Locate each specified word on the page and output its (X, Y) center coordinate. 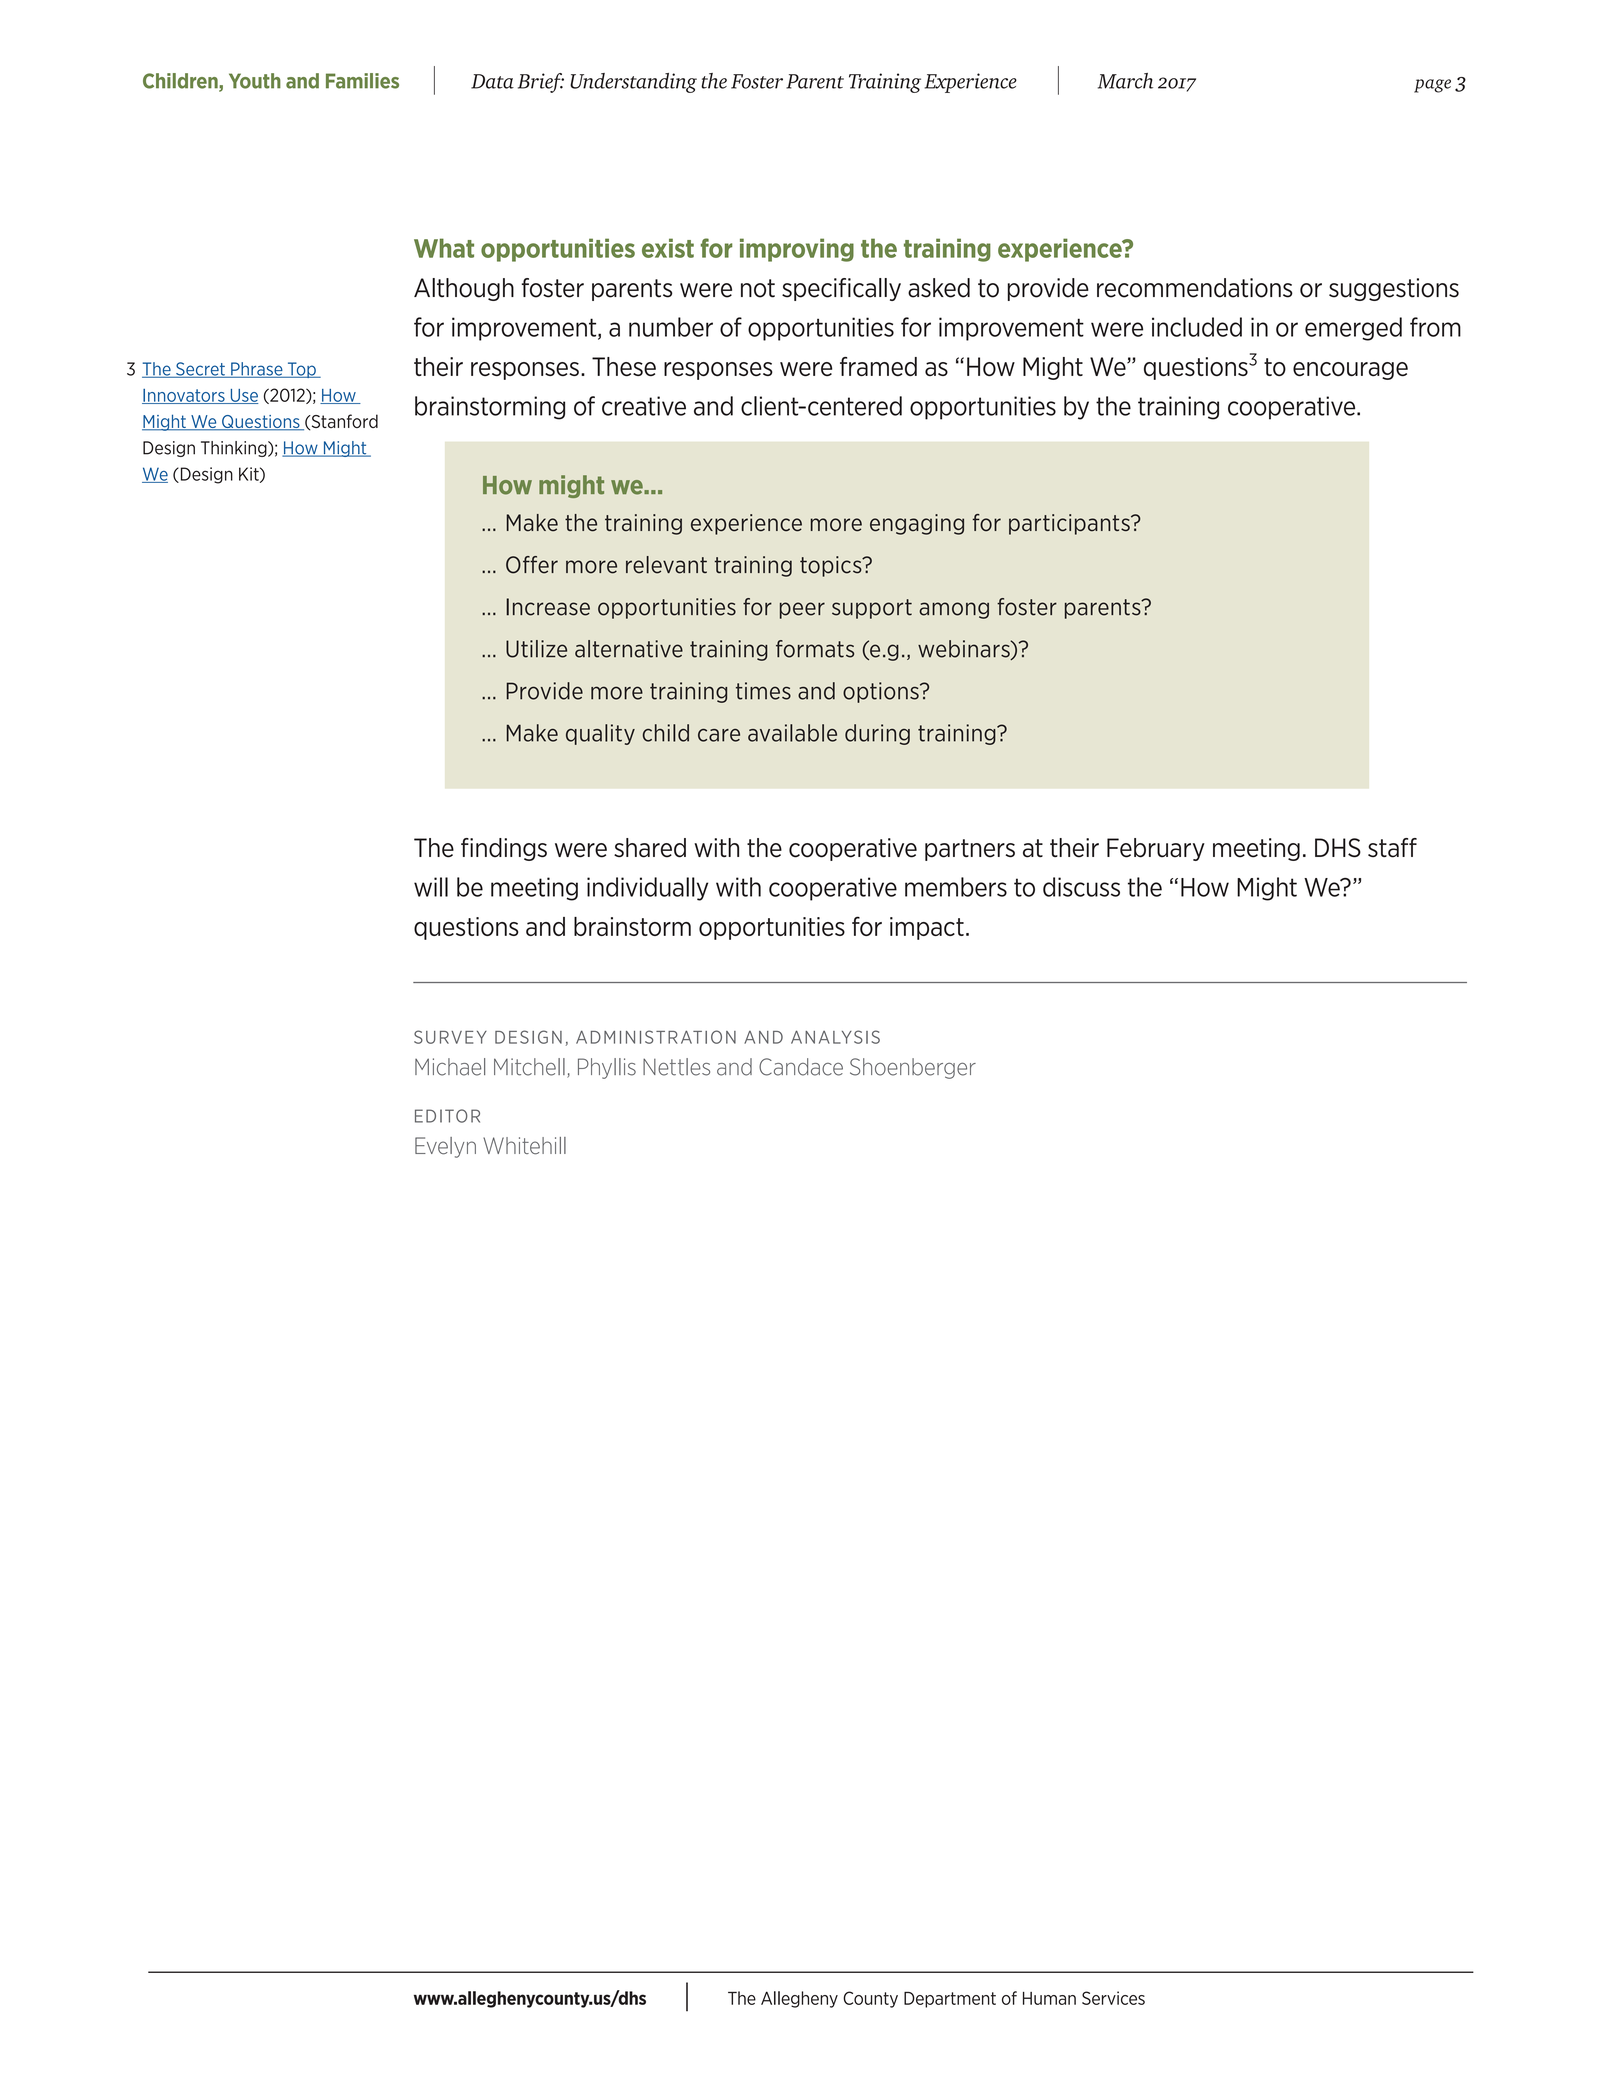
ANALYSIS (835, 1037)
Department (950, 2000)
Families (362, 81)
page (1432, 86)
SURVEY (450, 1037)
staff (1392, 848)
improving (797, 250)
